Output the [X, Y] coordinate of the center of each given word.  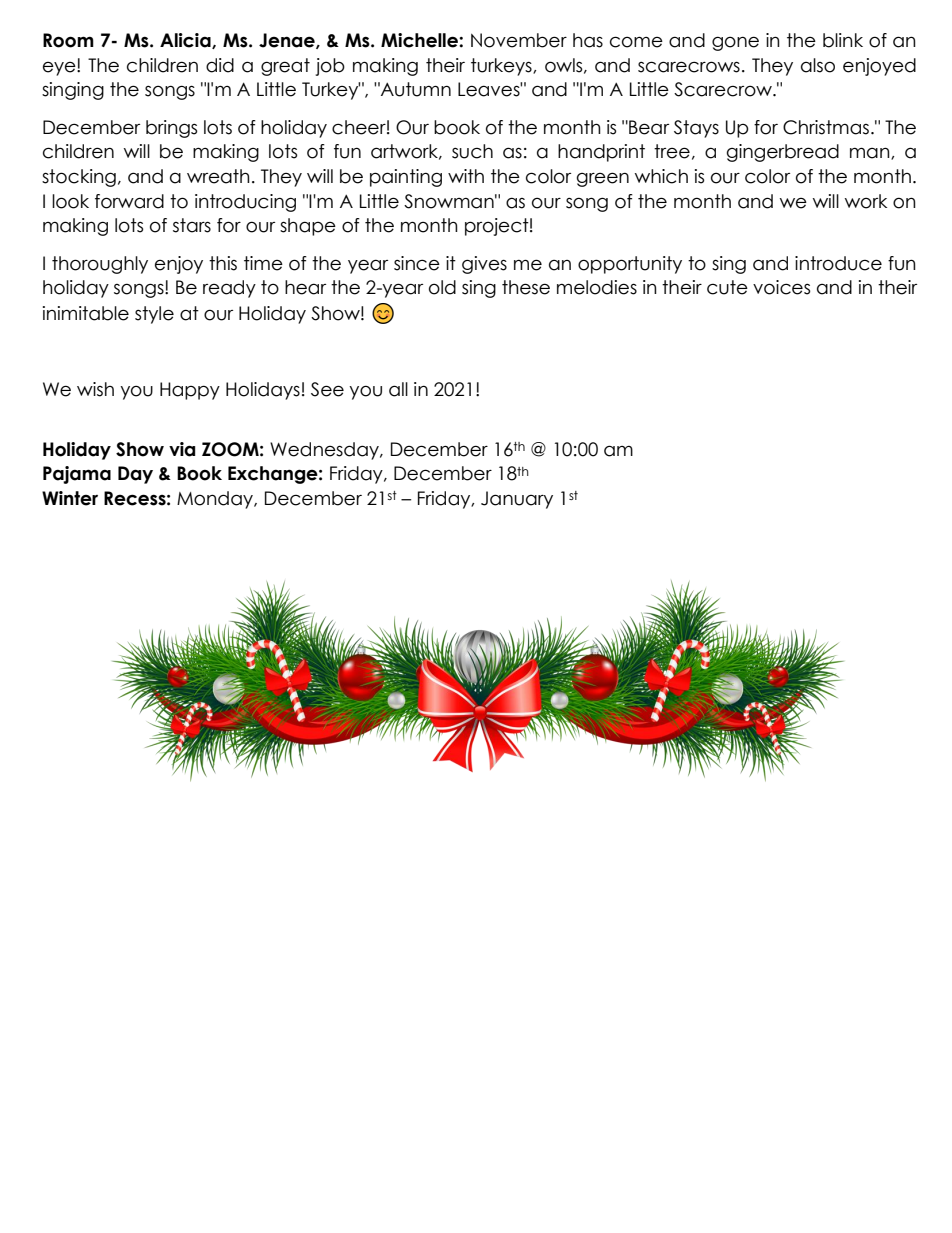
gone [735, 43]
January [517, 500]
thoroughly [100, 265]
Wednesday [325, 451]
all [398, 389]
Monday [216, 500]
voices [781, 287]
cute [727, 287]
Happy [190, 391]
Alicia [186, 41]
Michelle [420, 40]
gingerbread [783, 153]
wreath [218, 176]
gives [484, 265]
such [472, 151]
